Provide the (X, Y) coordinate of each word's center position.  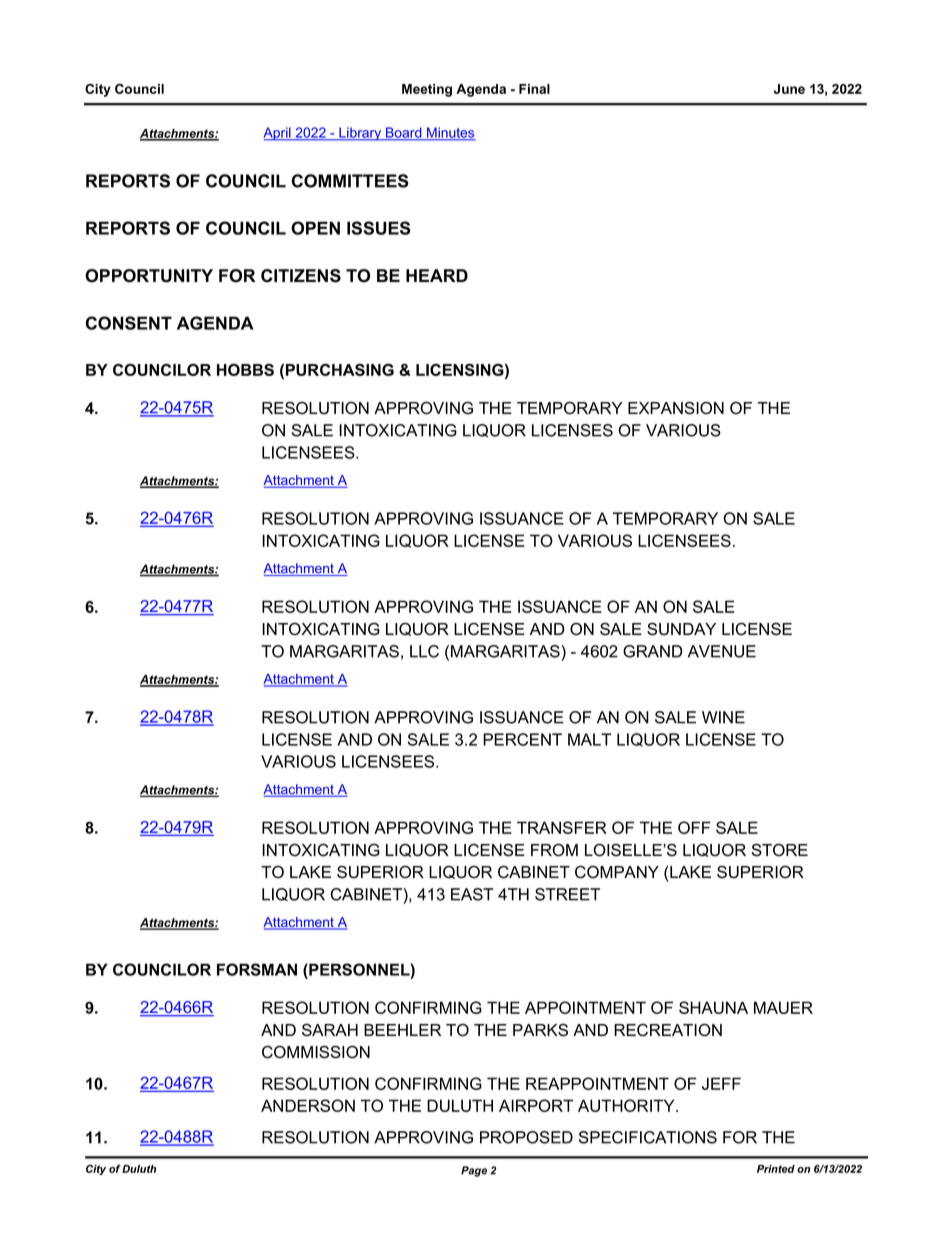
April (278, 134)
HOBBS (245, 370)
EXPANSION (676, 408)
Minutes (450, 133)
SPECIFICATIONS (648, 1137)
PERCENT (522, 739)
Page (474, 1171)
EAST (472, 894)
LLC (424, 651)
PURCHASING (340, 370)
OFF (694, 827)
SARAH (330, 1030)
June (789, 89)
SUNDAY (681, 629)
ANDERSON (308, 1105)
